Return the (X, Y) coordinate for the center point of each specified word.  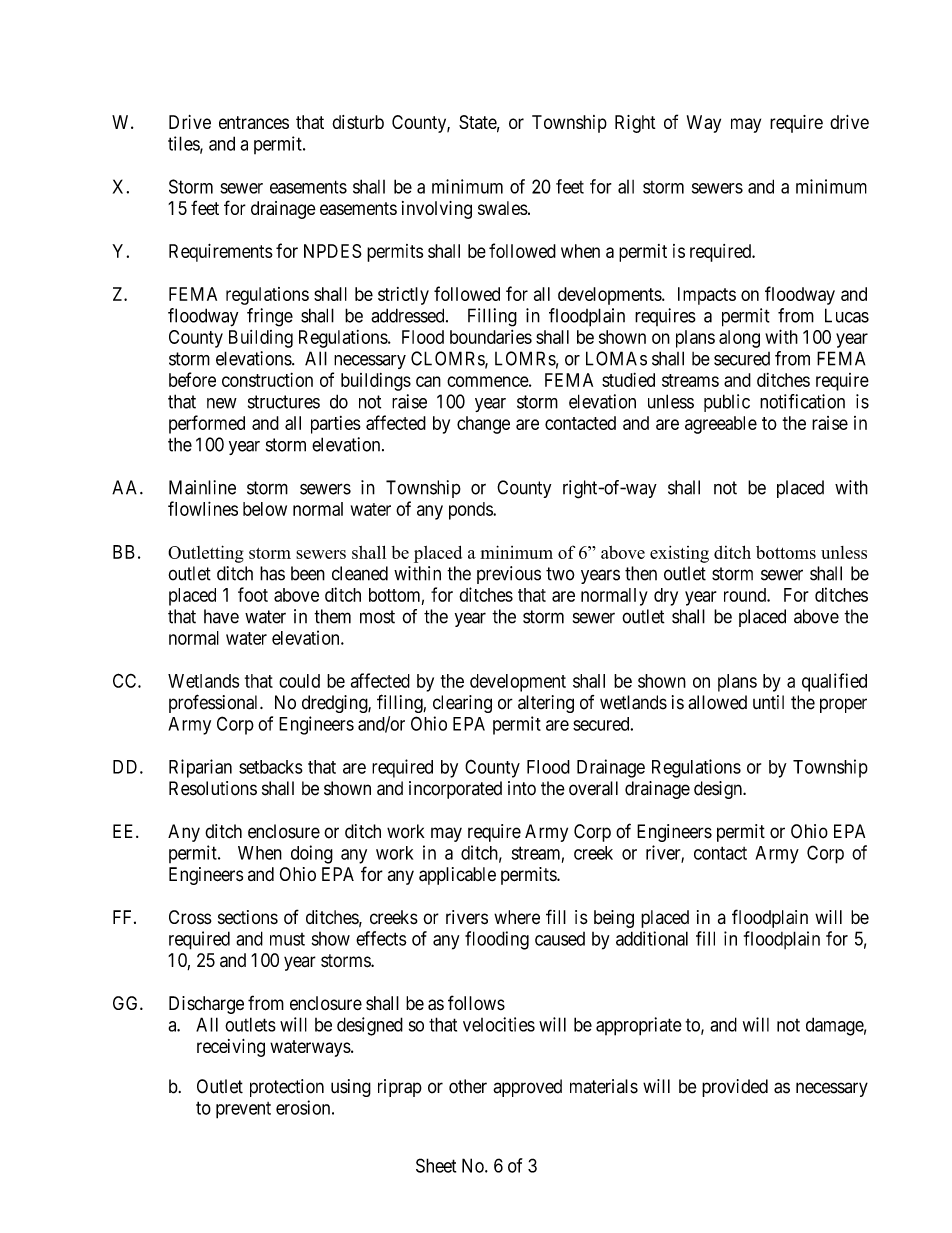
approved (527, 1088)
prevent (243, 1110)
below (265, 509)
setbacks (271, 767)
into (522, 788)
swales (503, 208)
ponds (471, 511)
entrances (254, 122)
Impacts (707, 296)
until (768, 702)
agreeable (721, 425)
